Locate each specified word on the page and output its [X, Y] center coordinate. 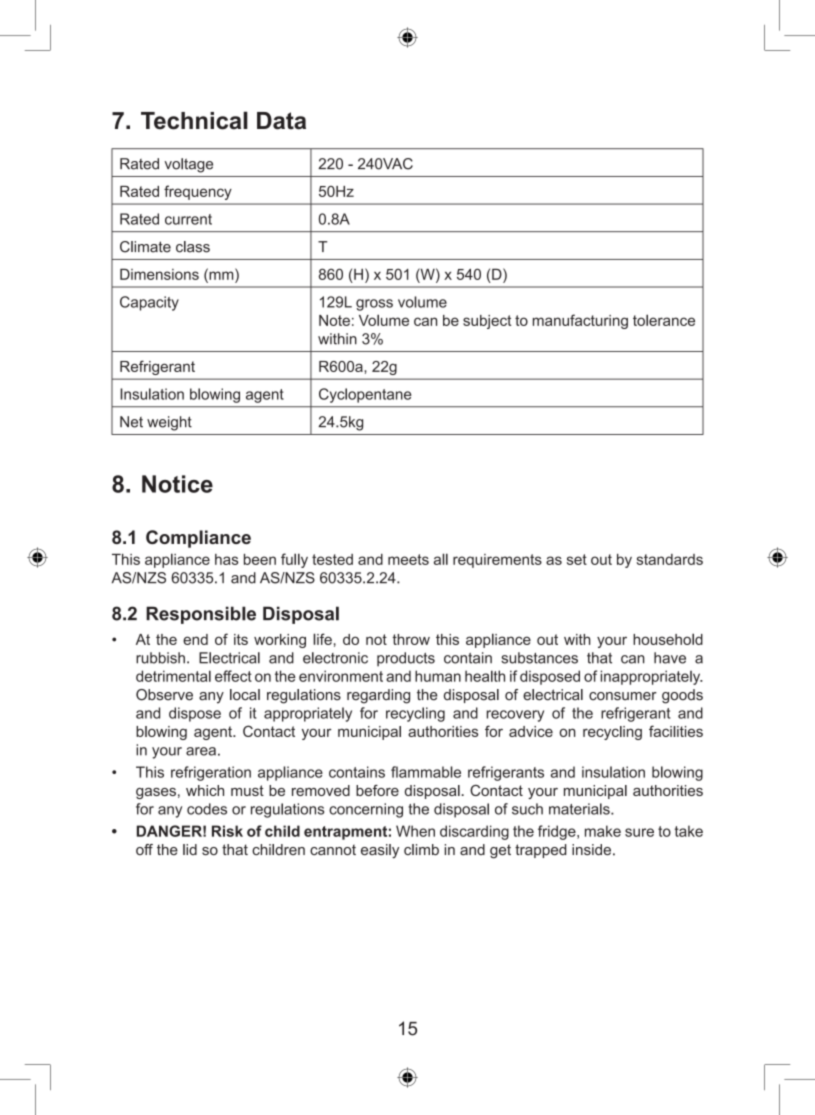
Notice [177, 484]
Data [281, 121]
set [577, 559]
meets [408, 559]
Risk [227, 831]
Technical [194, 120]
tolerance [664, 320]
